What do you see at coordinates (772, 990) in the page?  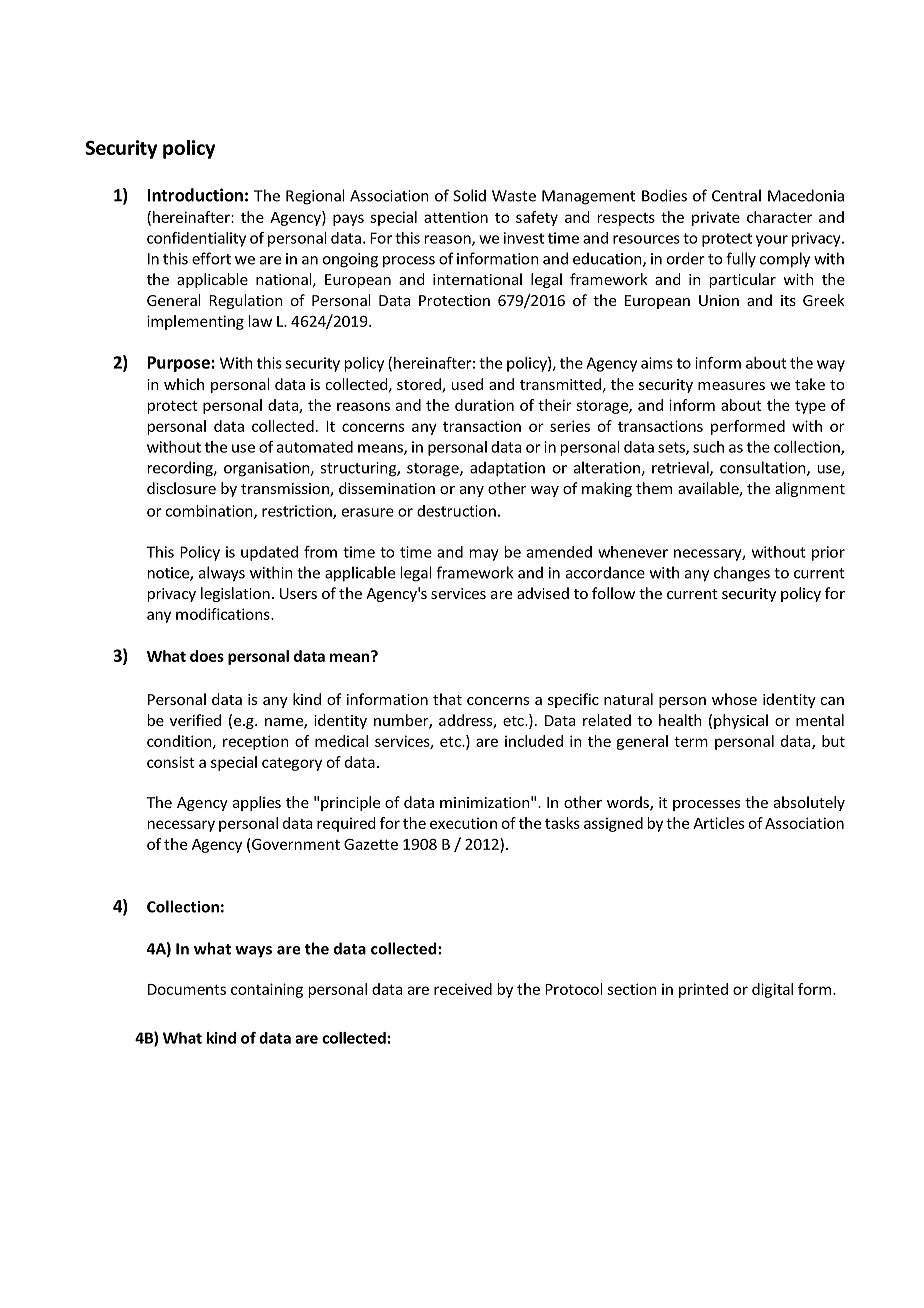 I see `digital` at bounding box center [772, 990].
